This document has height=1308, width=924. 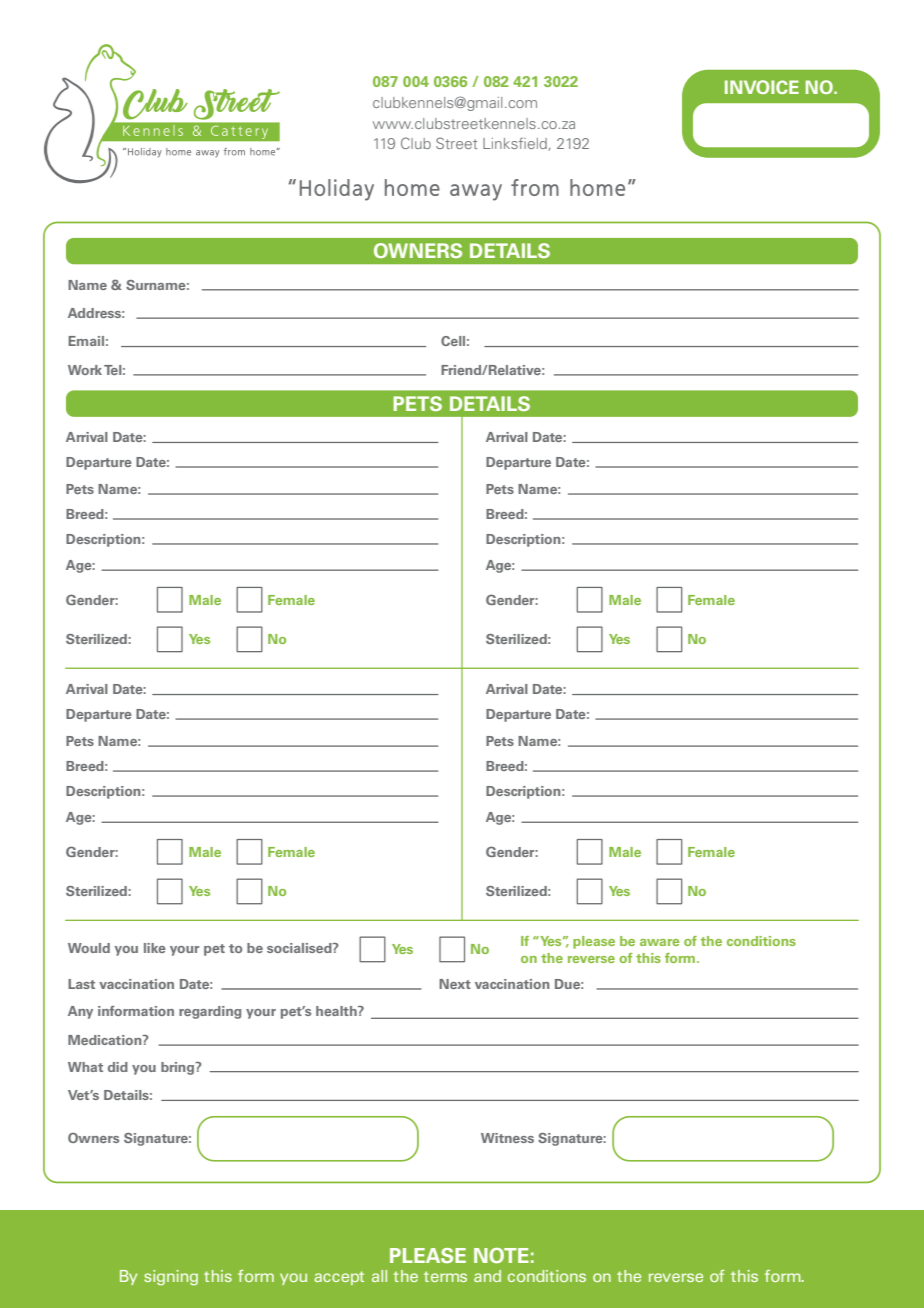 I want to click on like, so click(x=155, y=948).
